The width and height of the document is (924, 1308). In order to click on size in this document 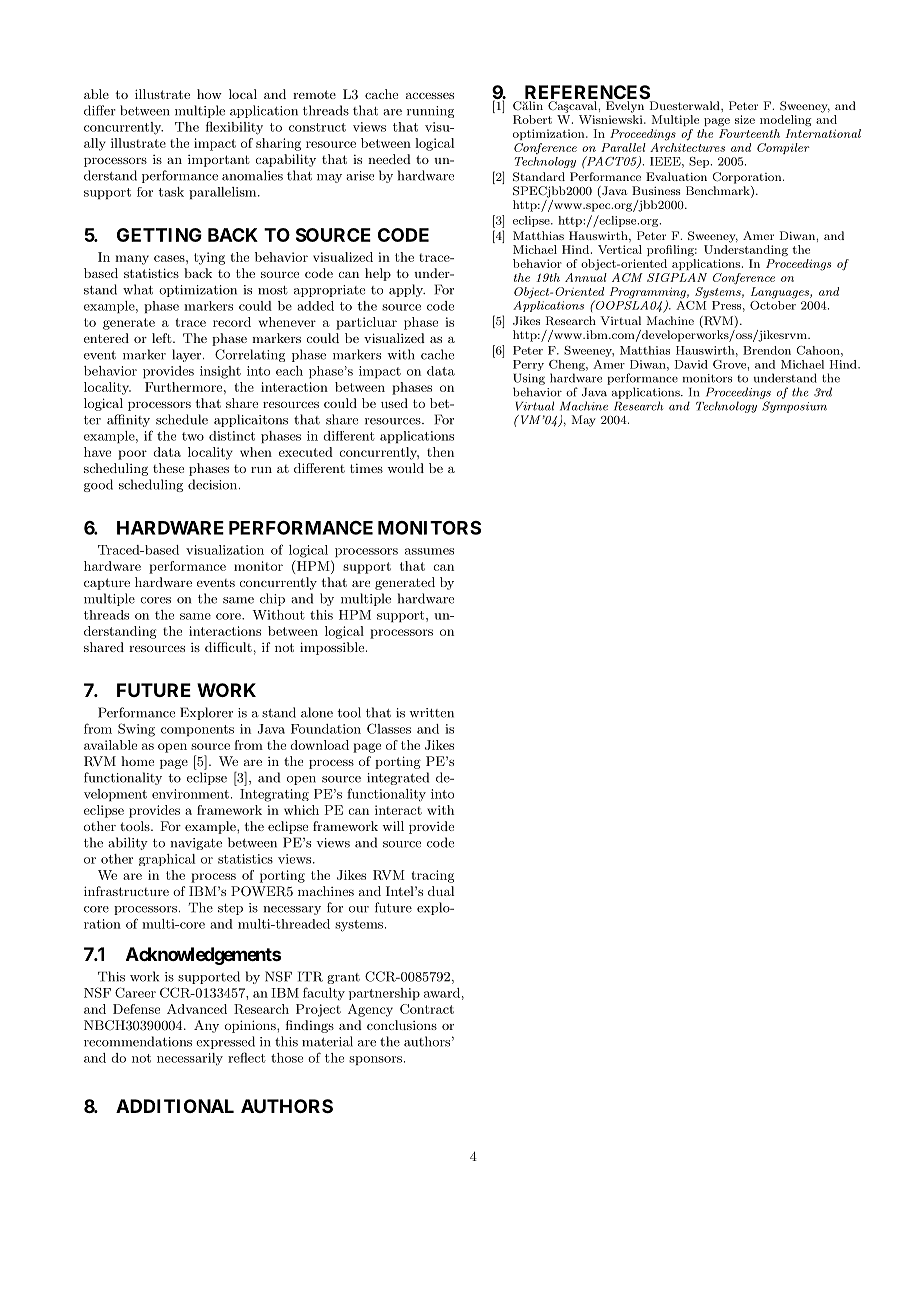, I will do `click(745, 119)`.
